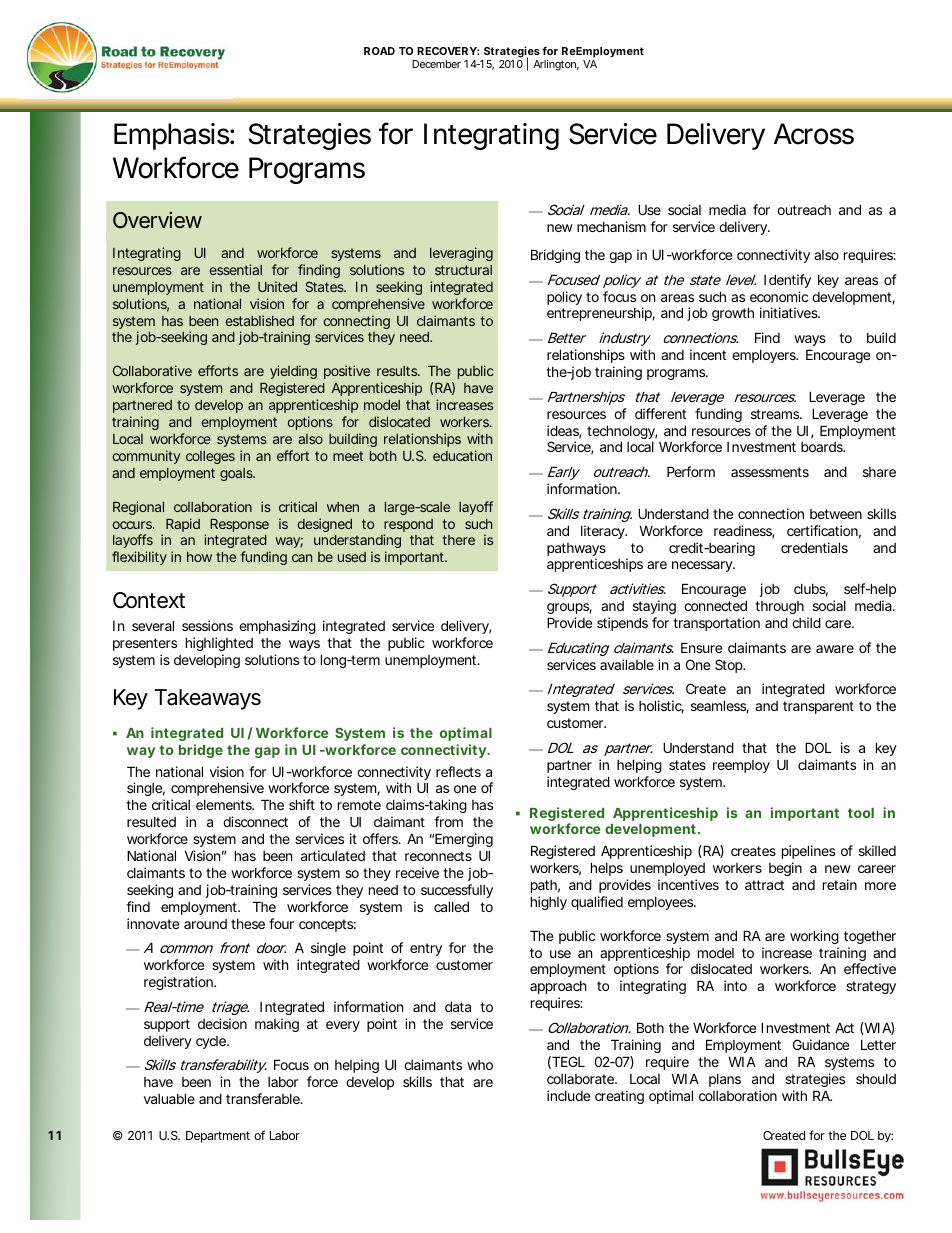 Image resolution: width=952 pixels, height=1233 pixels. I want to click on transferable, so click(263, 1098).
